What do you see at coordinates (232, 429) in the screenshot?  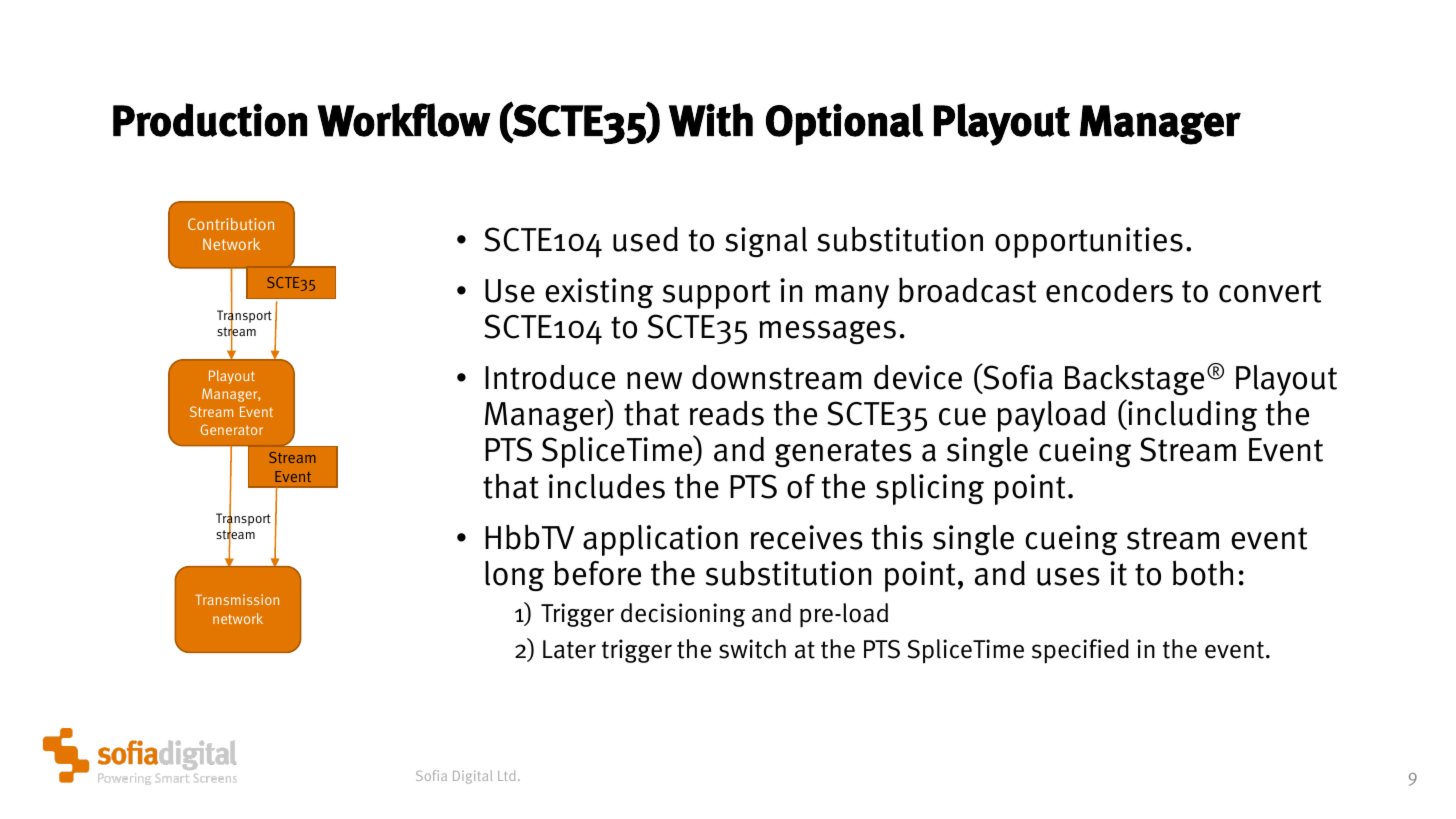 I see `Generator` at bounding box center [232, 429].
